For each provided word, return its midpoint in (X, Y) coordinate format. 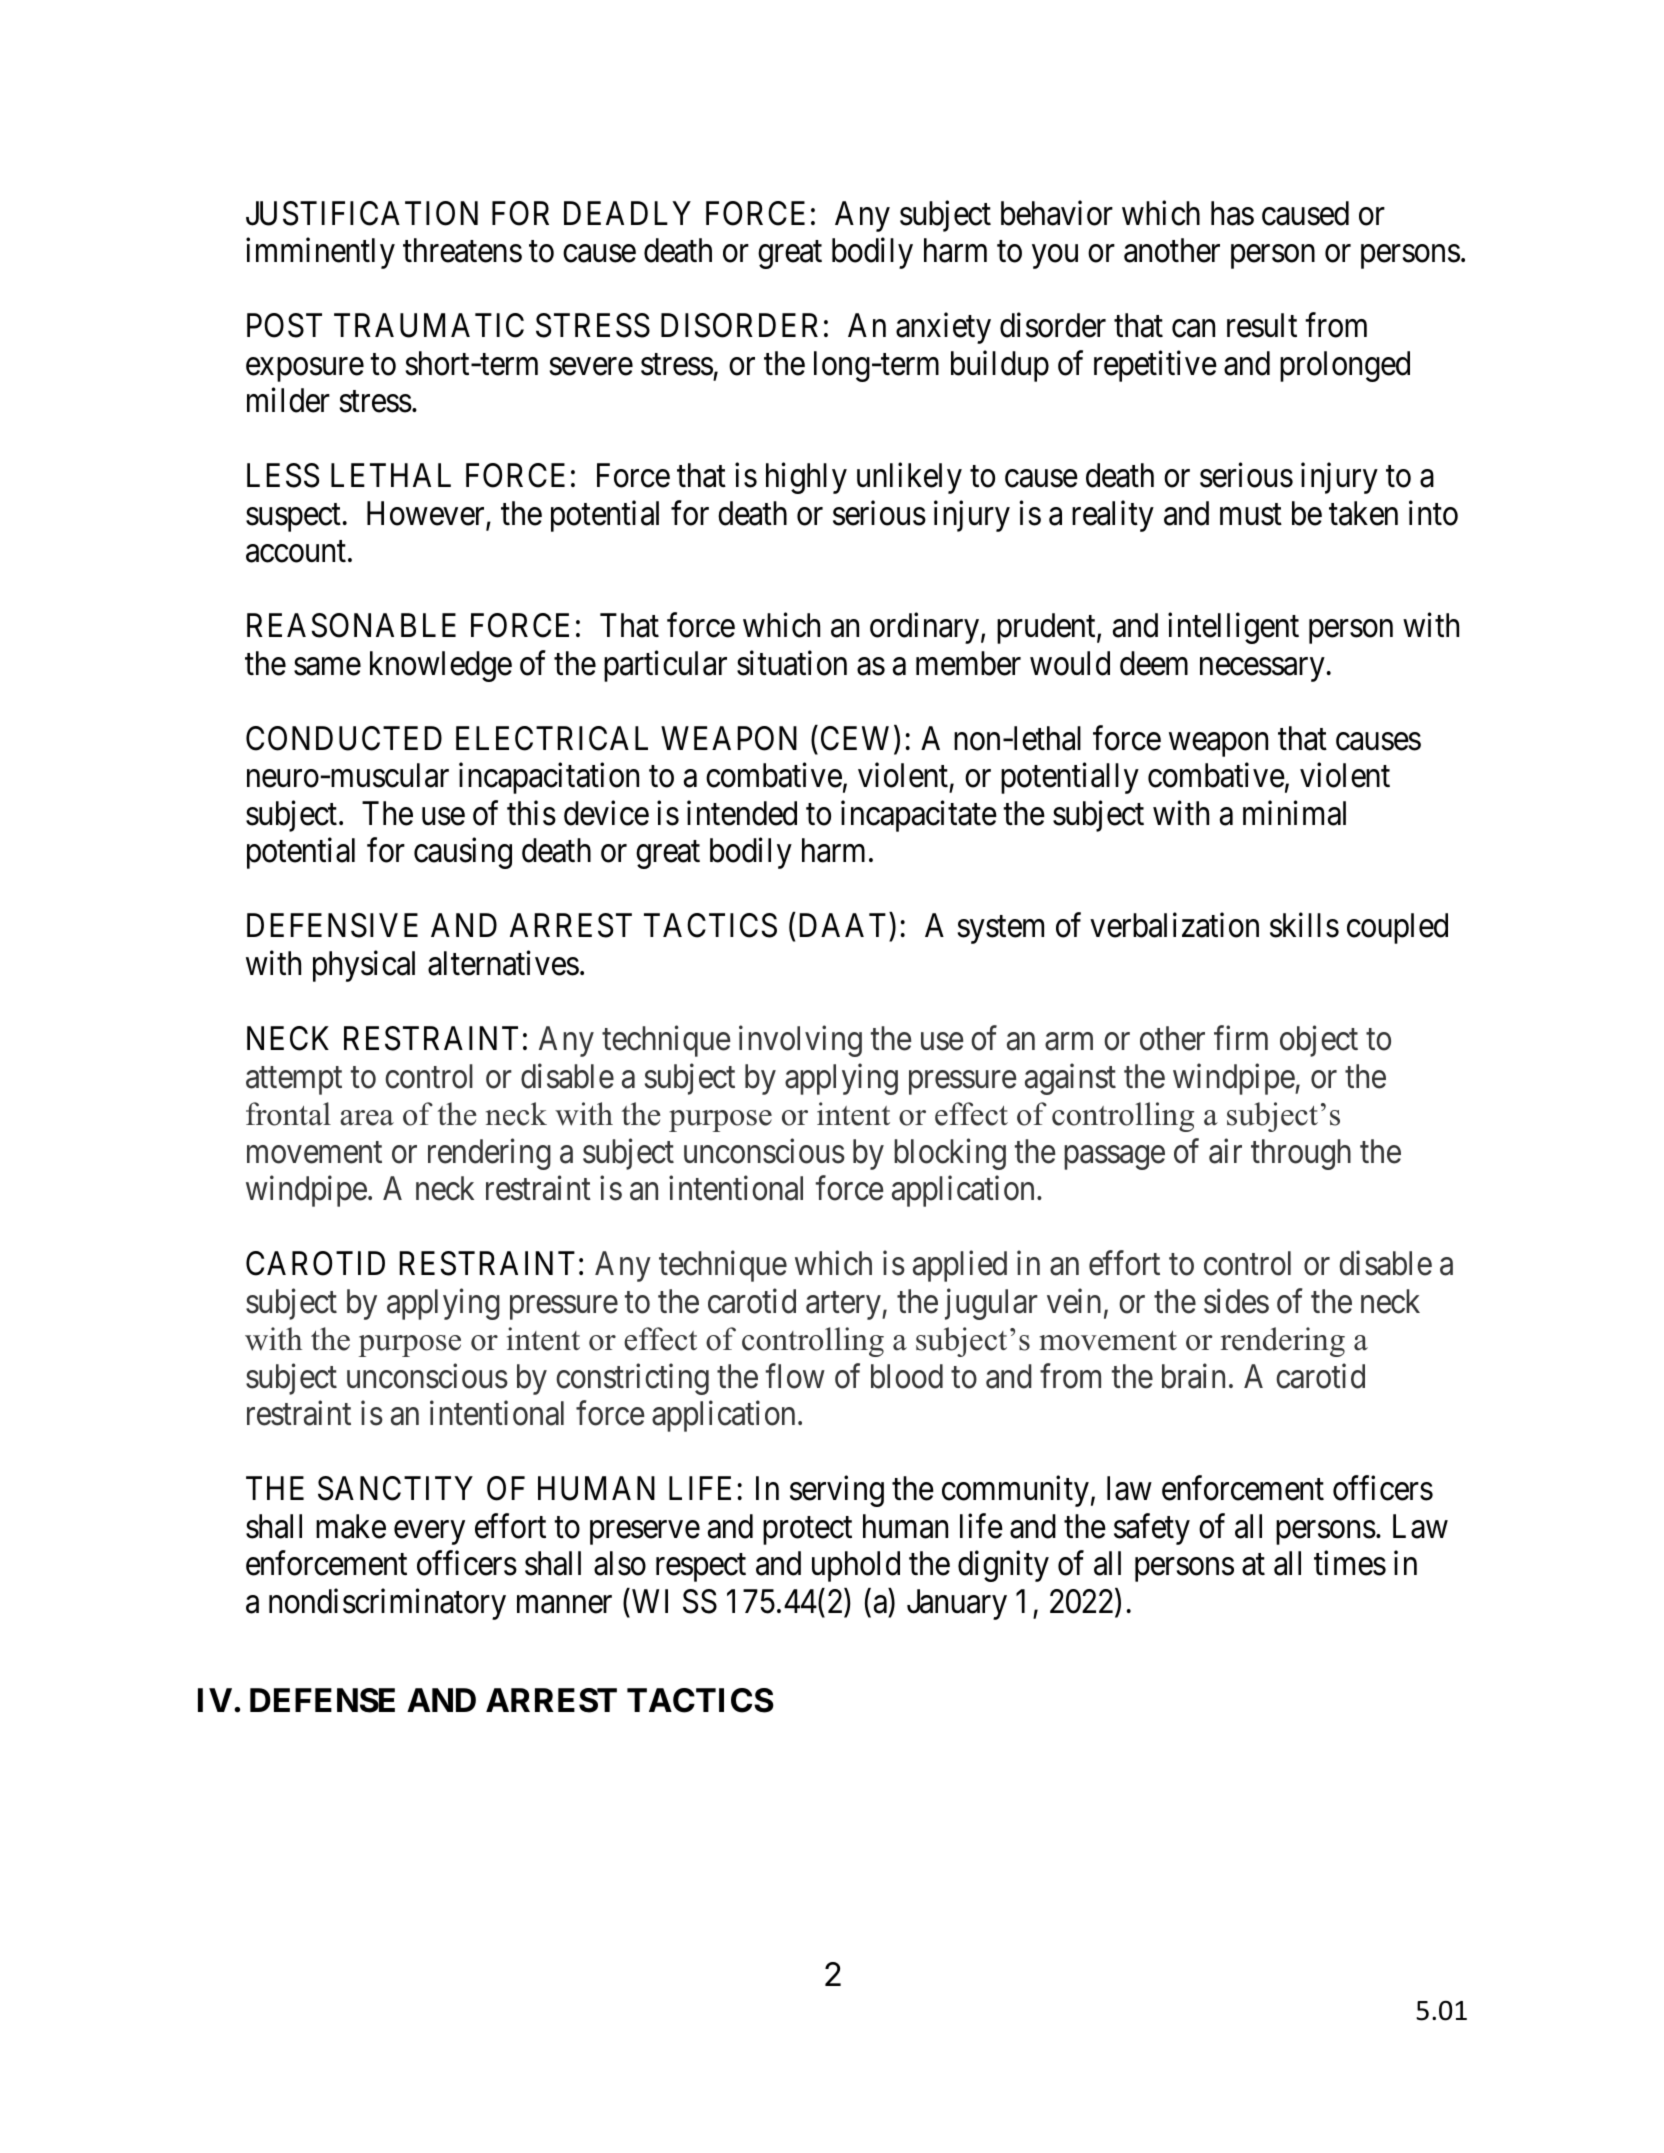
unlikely (909, 478)
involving (800, 1041)
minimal (1294, 813)
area (367, 1118)
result (1262, 325)
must (1251, 515)
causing (463, 853)
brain (1193, 1376)
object (1319, 1041)
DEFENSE (322, 1700)
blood (907, 1376)
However (427, 514)
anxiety (943, 328)
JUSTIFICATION (362, 213)
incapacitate (919, 816)
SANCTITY (395, 1488)
